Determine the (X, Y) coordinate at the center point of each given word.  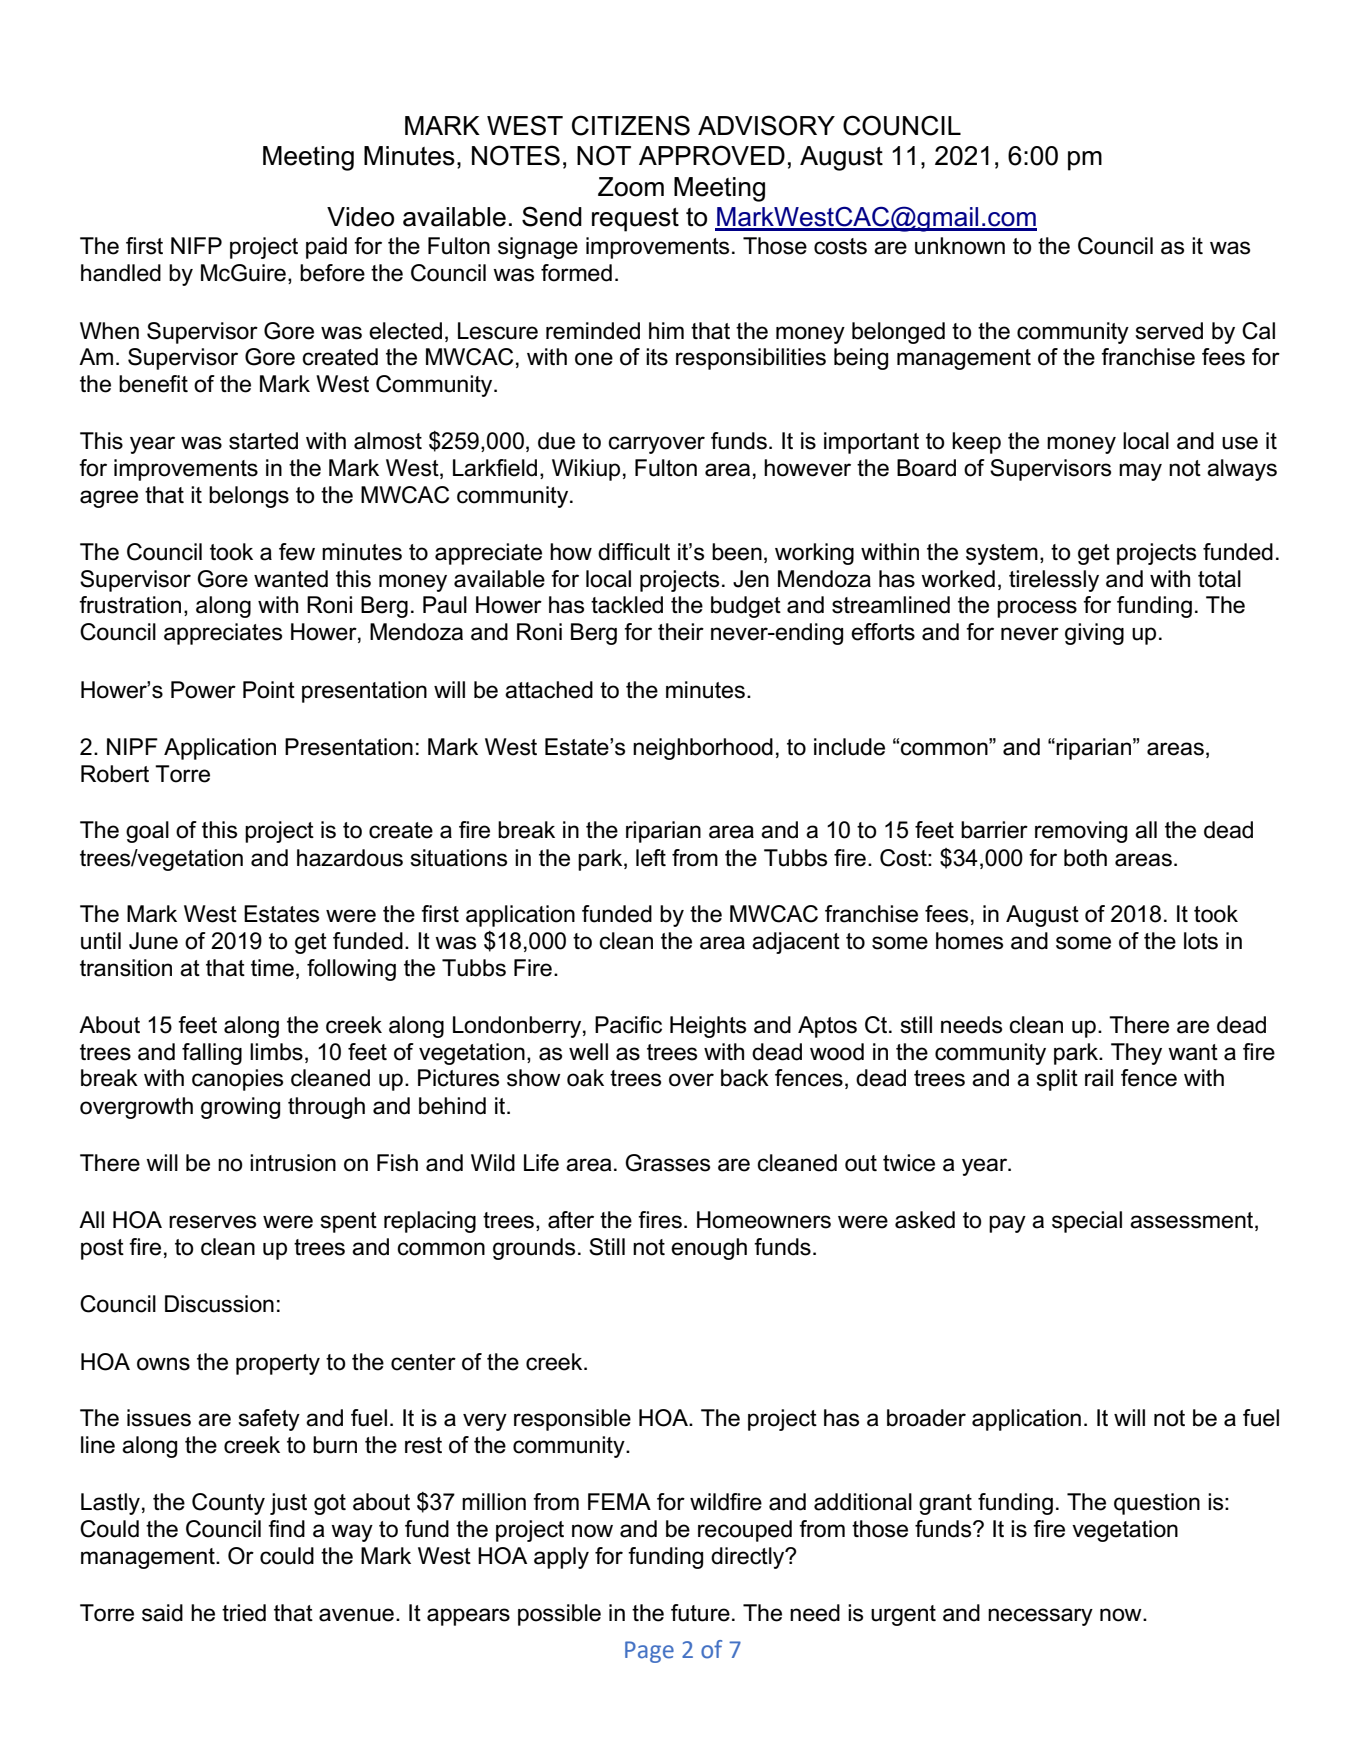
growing (240, 1108)
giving (1094, 634)
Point (269, 690)
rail (1099, 1078)
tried (244, 1613)
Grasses (667, 1163)
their (681, 632)
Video (360, 217)
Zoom (631, 187)
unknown (960, 246)
